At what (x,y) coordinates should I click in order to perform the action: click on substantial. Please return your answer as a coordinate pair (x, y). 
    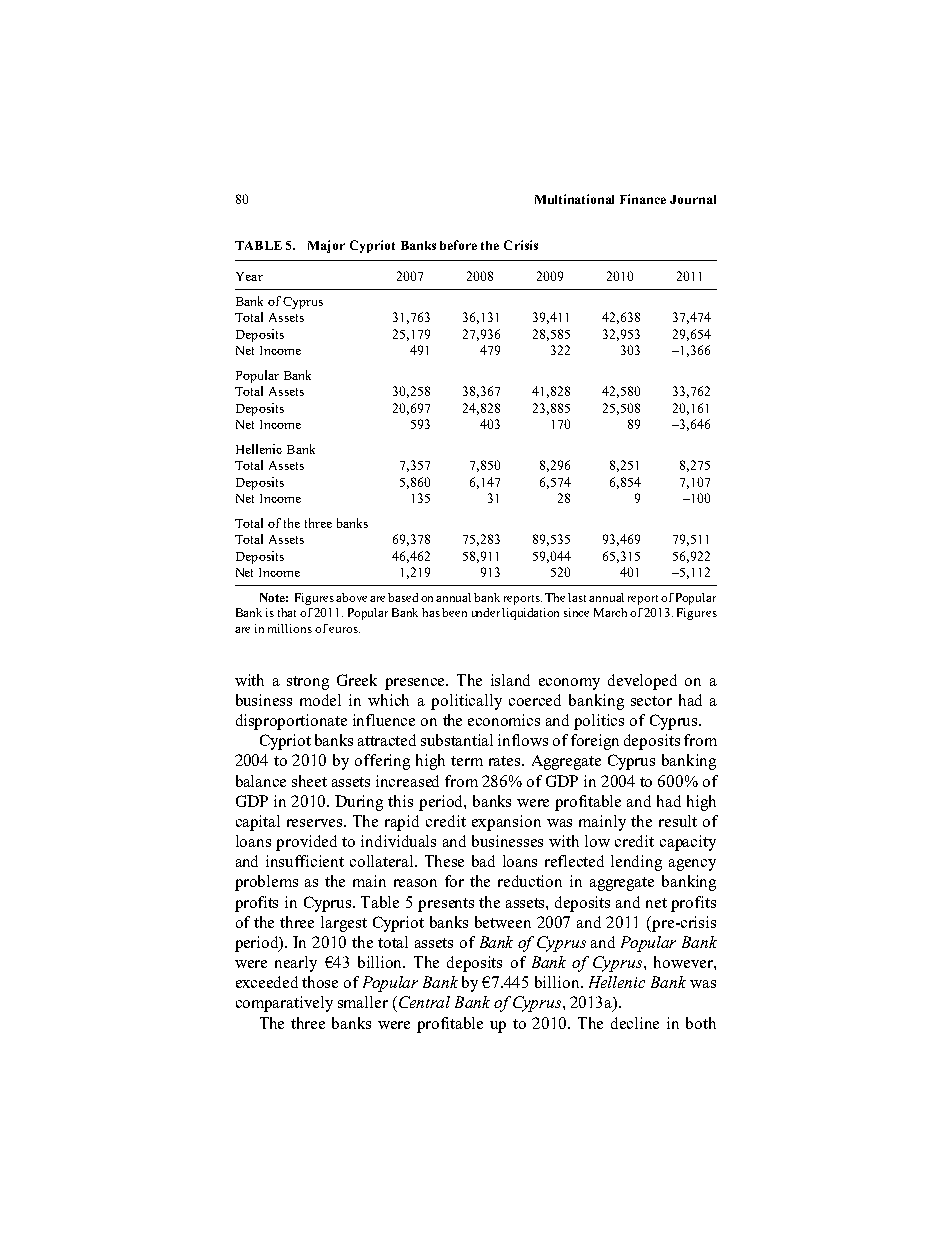
    Looking at the image, I should click on (457, 740).
